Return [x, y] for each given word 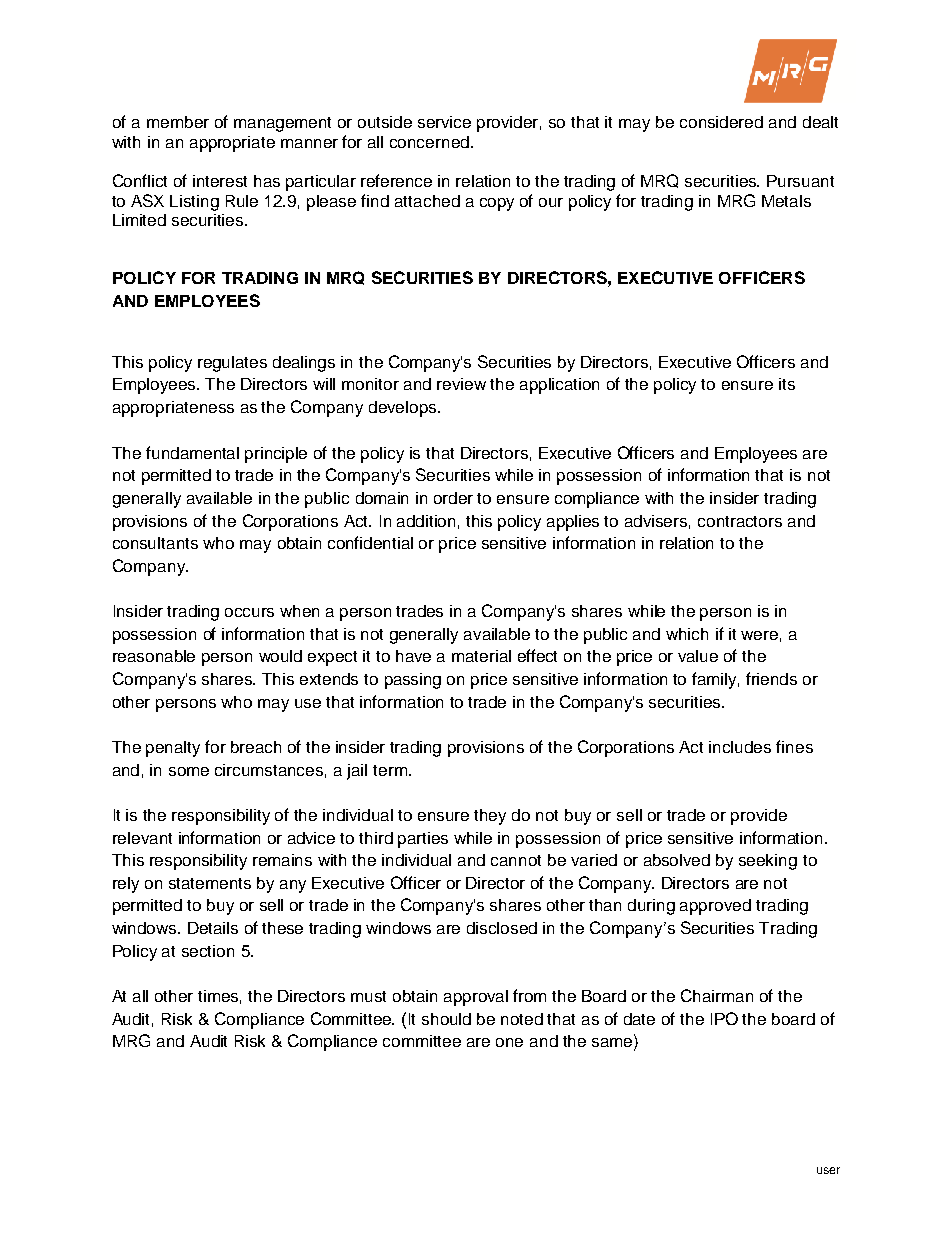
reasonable [154, 656]
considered [721, 122]
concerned [429, 142]
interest [220, 181]
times [219, 997]
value [698, 656]
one [509, 1042]
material [481, 656]
